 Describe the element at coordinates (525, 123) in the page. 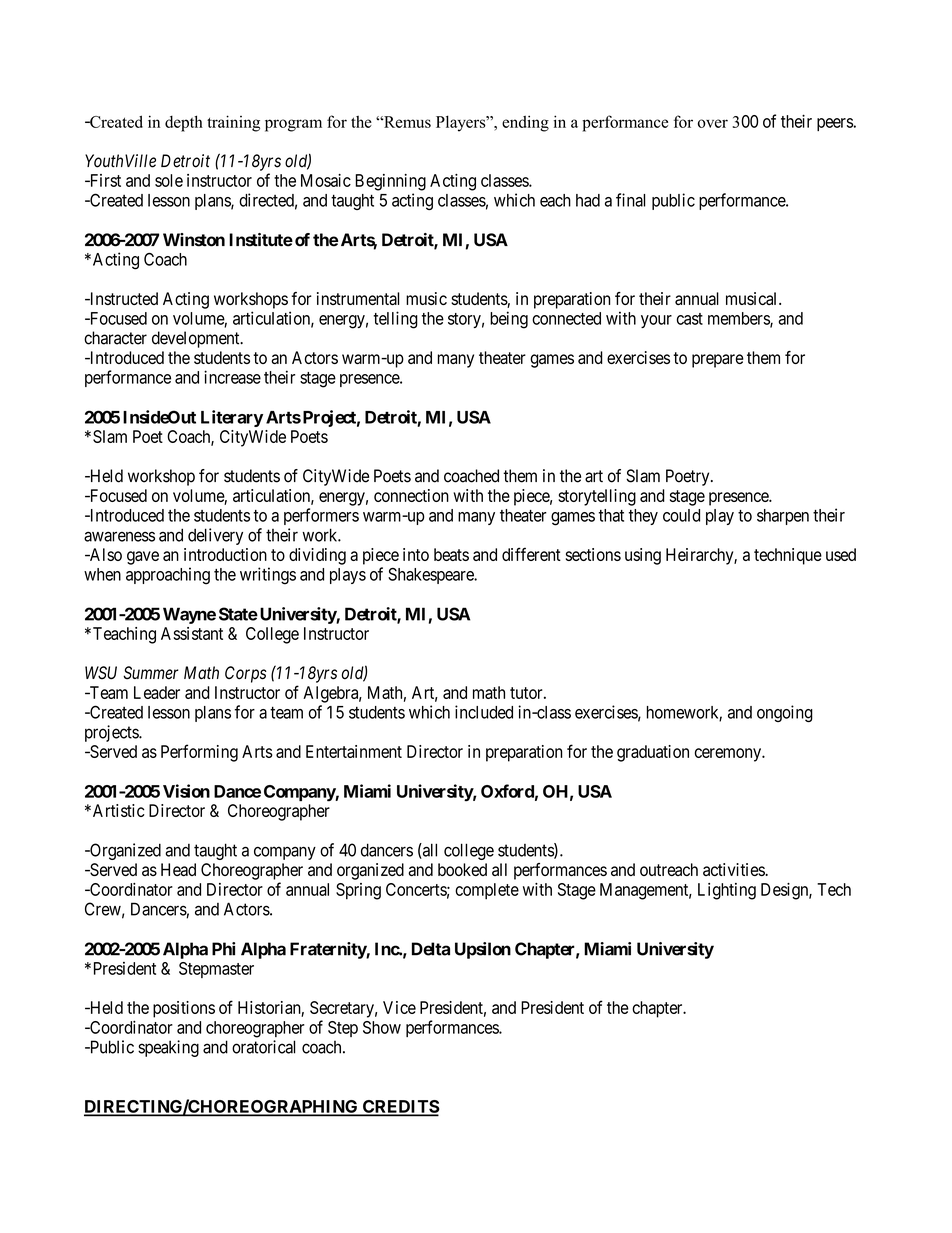

I see `ending` at that location.
